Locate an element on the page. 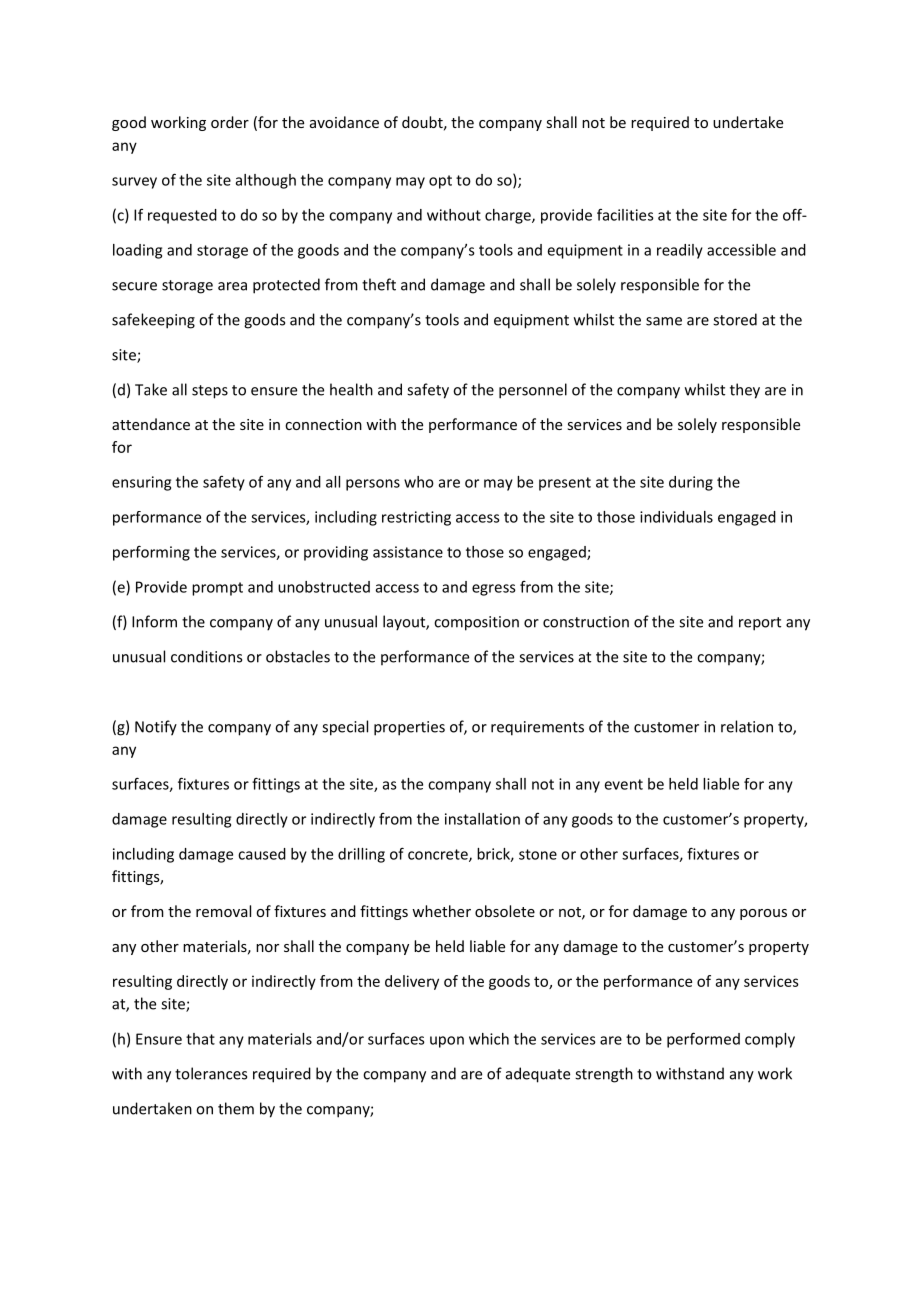 The width and height of the image is (924, 1308). event is located at coordinates (624, 784).
